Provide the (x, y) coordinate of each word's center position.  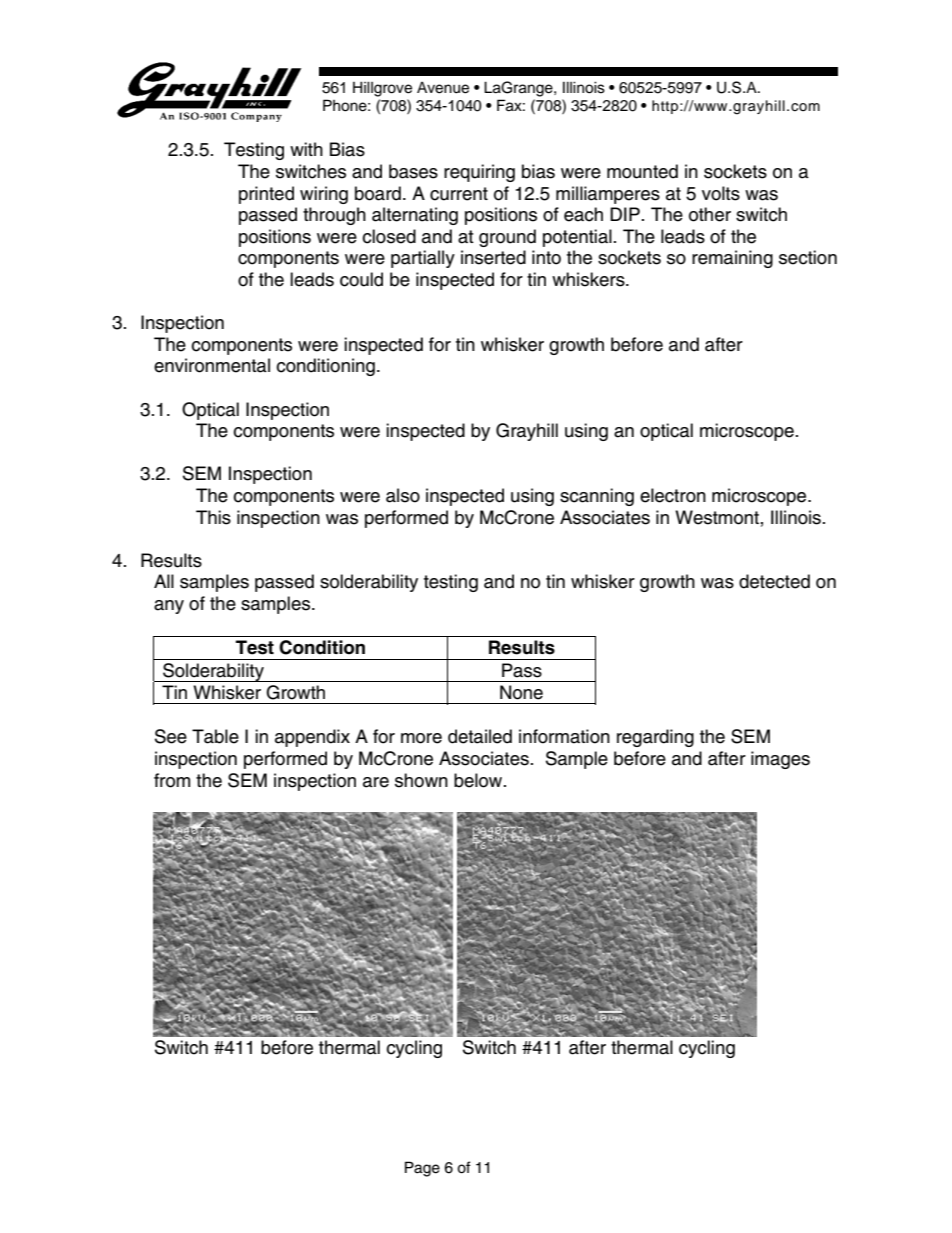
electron (673, 495)
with (306, 149)
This (213, 517)
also (403, 495)
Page (422, 1169)
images (780, 760)
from (172, 780)
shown (421, 780)
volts (721, 193)
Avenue (443, 88)
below (479, 780)
